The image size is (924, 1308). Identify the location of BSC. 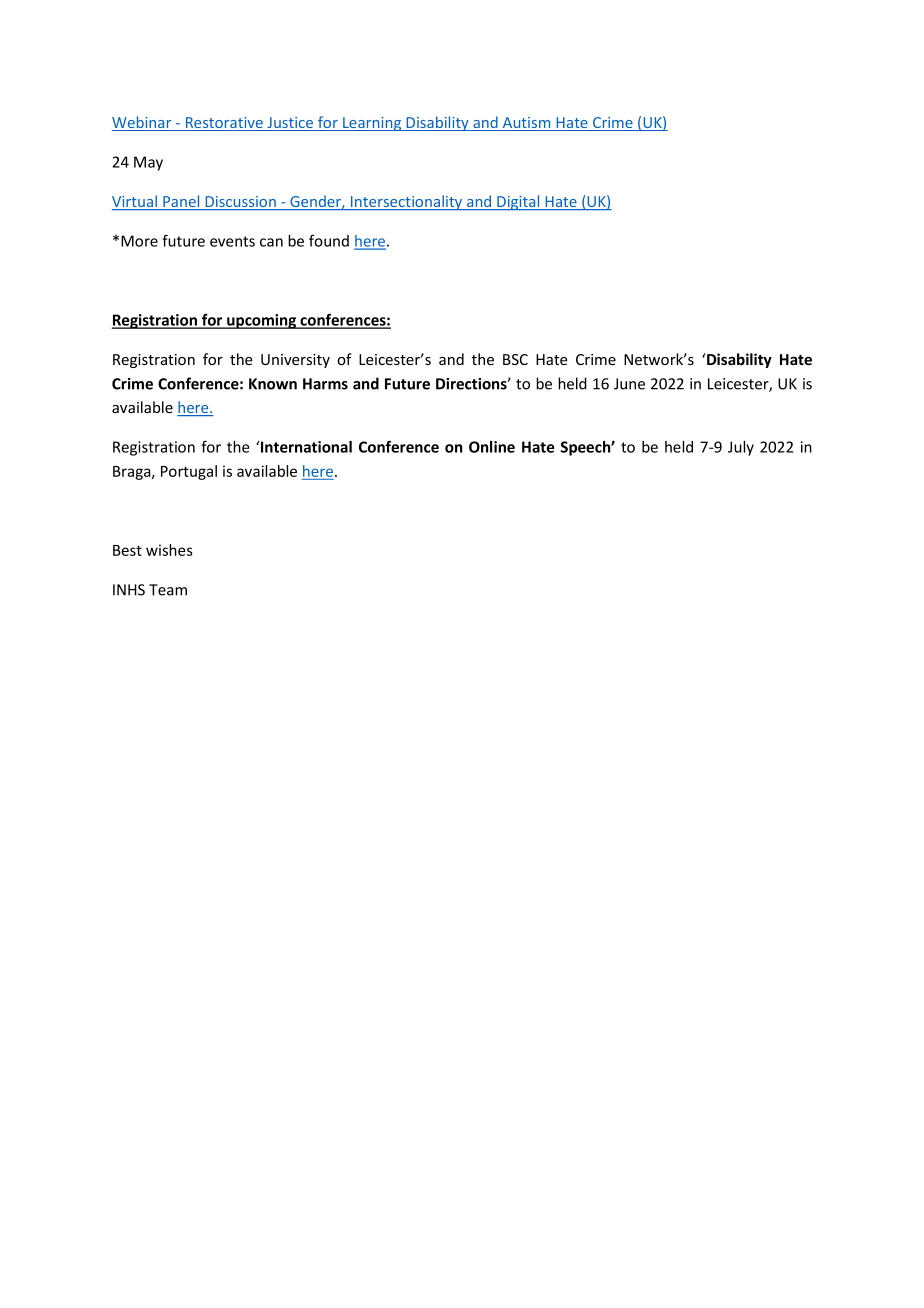
(515, 359).
